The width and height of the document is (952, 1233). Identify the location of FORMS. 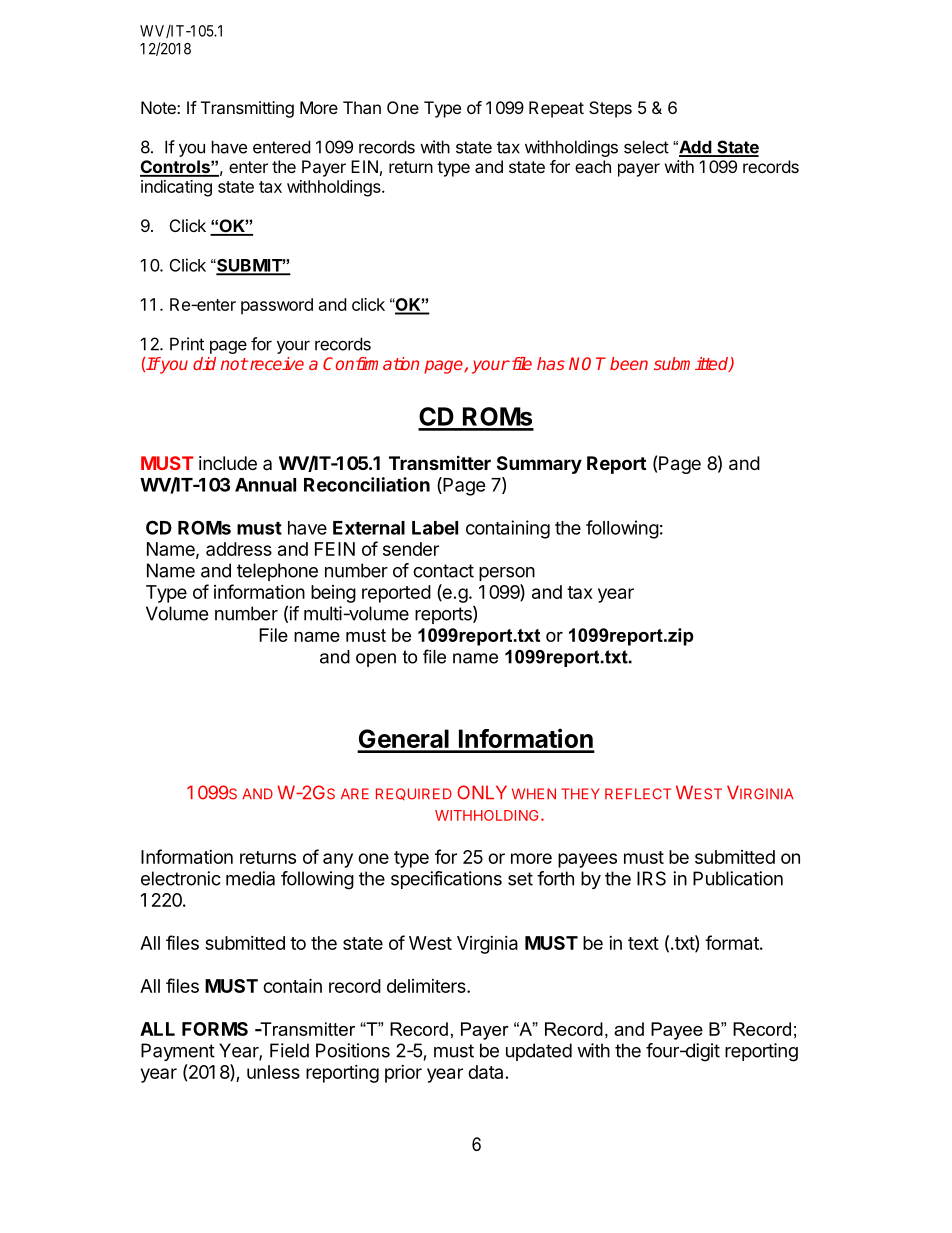
(215, 1029).
